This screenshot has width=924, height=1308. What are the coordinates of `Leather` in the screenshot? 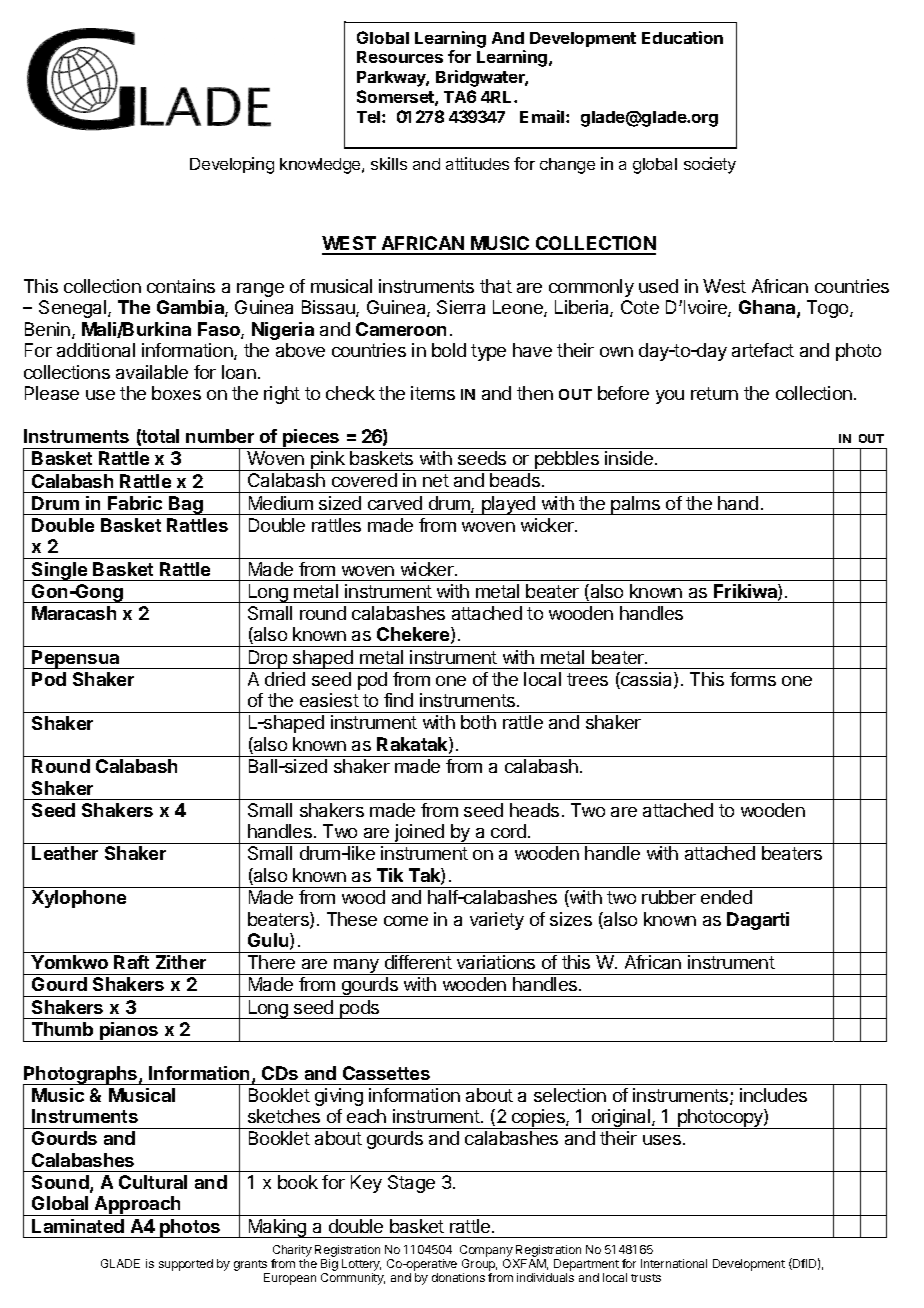 It's located at (65, 853).
